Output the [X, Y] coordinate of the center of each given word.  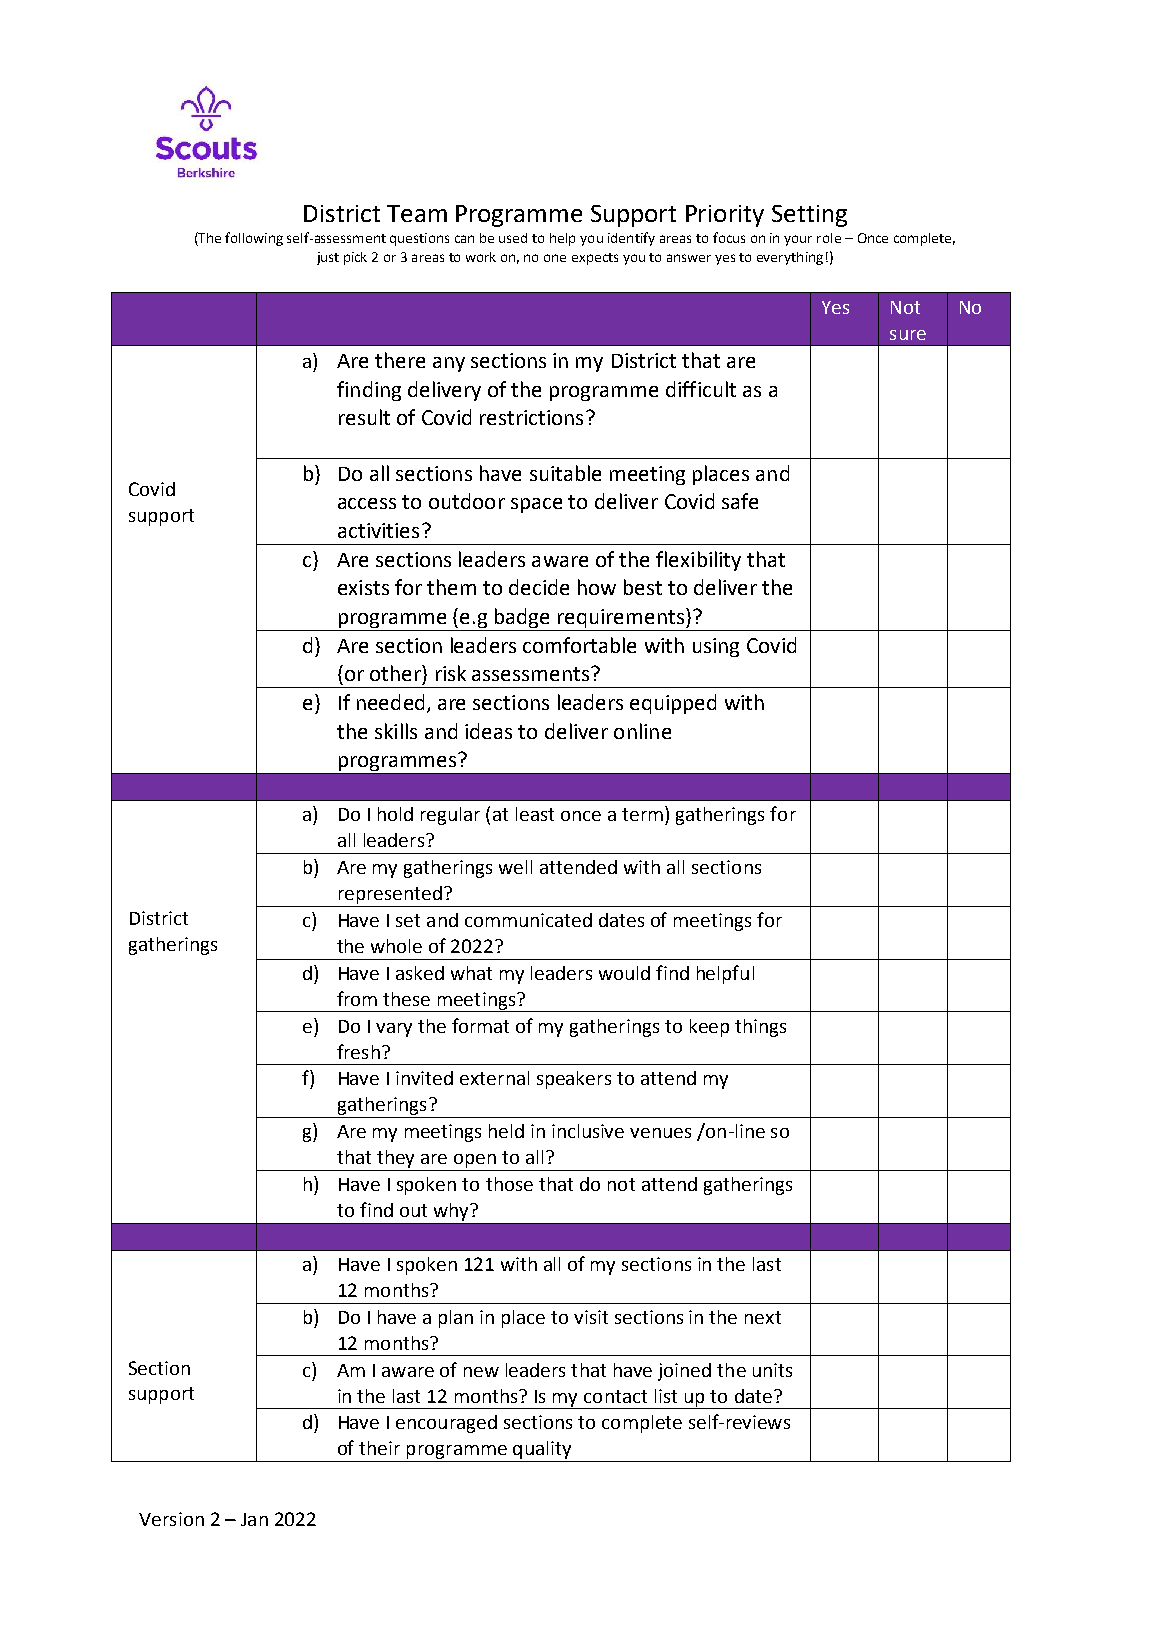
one [555, 258]
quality [542, 1451]
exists [363, 587]
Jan [254, 1519]
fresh [358, 1051]
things [760, 1028]
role [829, 238]
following [254, 239]
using [716, 647]
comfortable [579, 645]
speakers [574, 1080]
